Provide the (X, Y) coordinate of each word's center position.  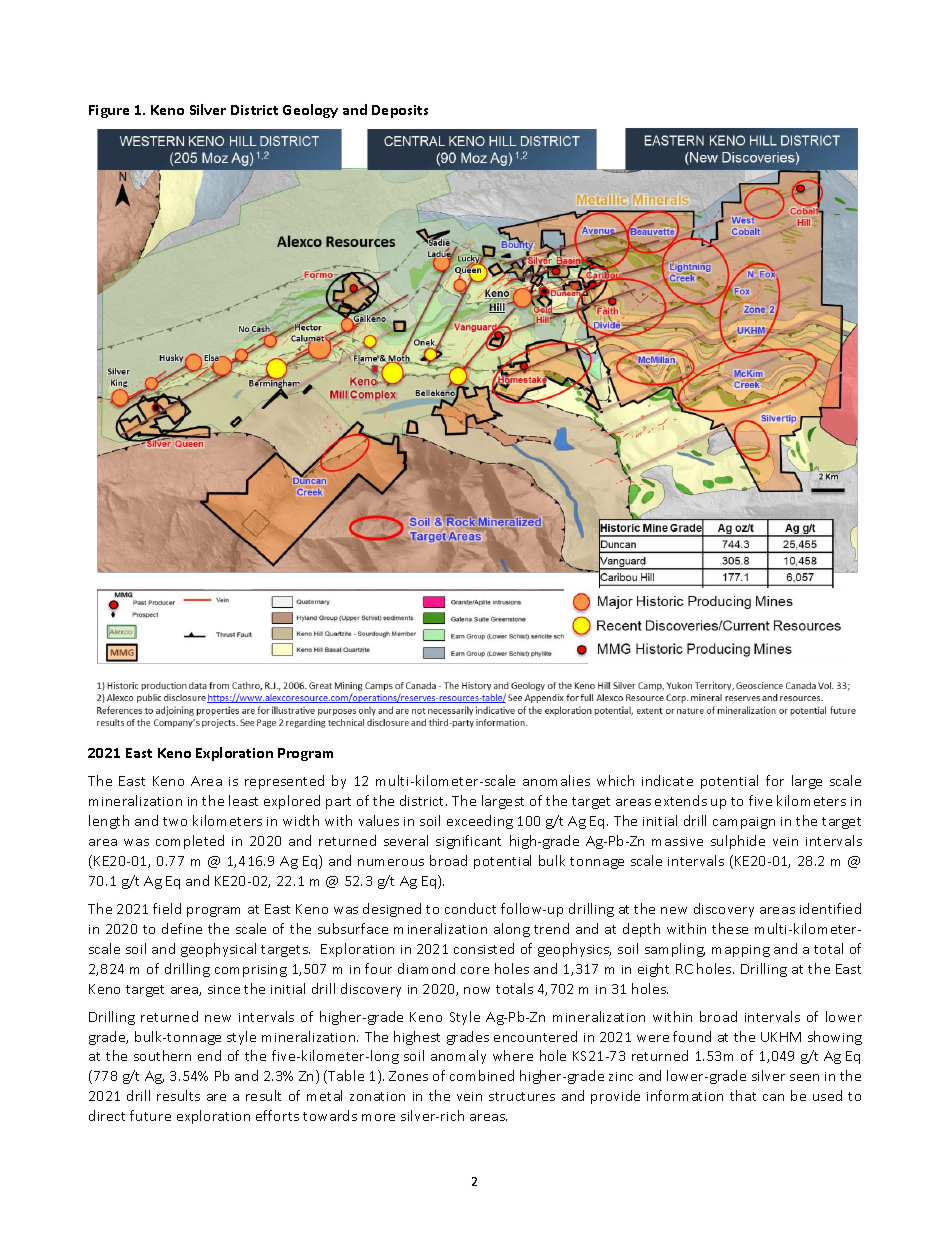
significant (468, 842)
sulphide (738, 842)
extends (681, 800)
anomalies (556, 780)
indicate (667, 780)
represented (284, 782)
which (615, 780)
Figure (109, 111)
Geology (310, 111)
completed (190, 842)
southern (162, 1055)
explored (292, 802)
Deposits (400, 111)
